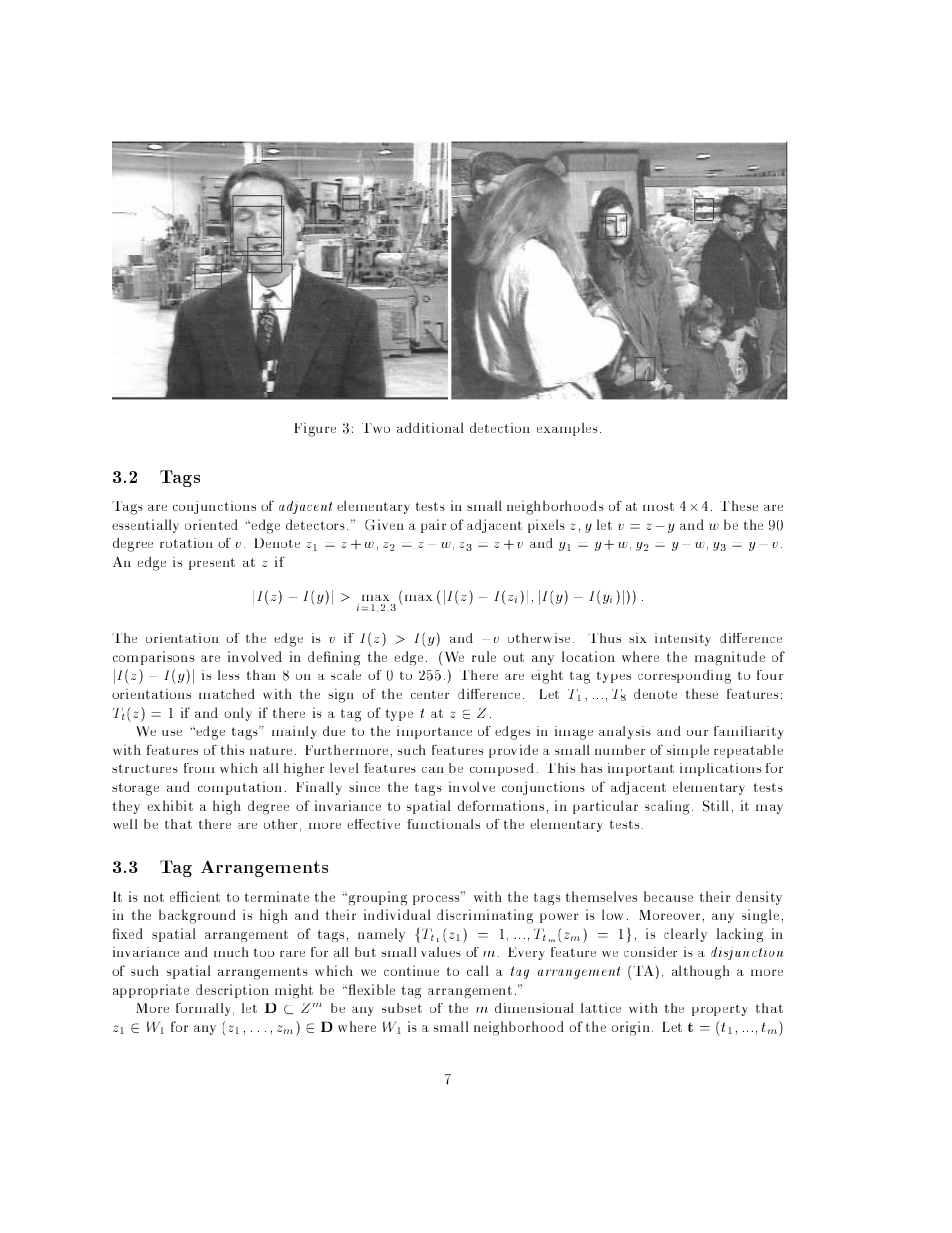 The height and width of the image is (1233, 952). Describe the element at coordinates (277, 896) in the image. I see `terminate` at that location.
